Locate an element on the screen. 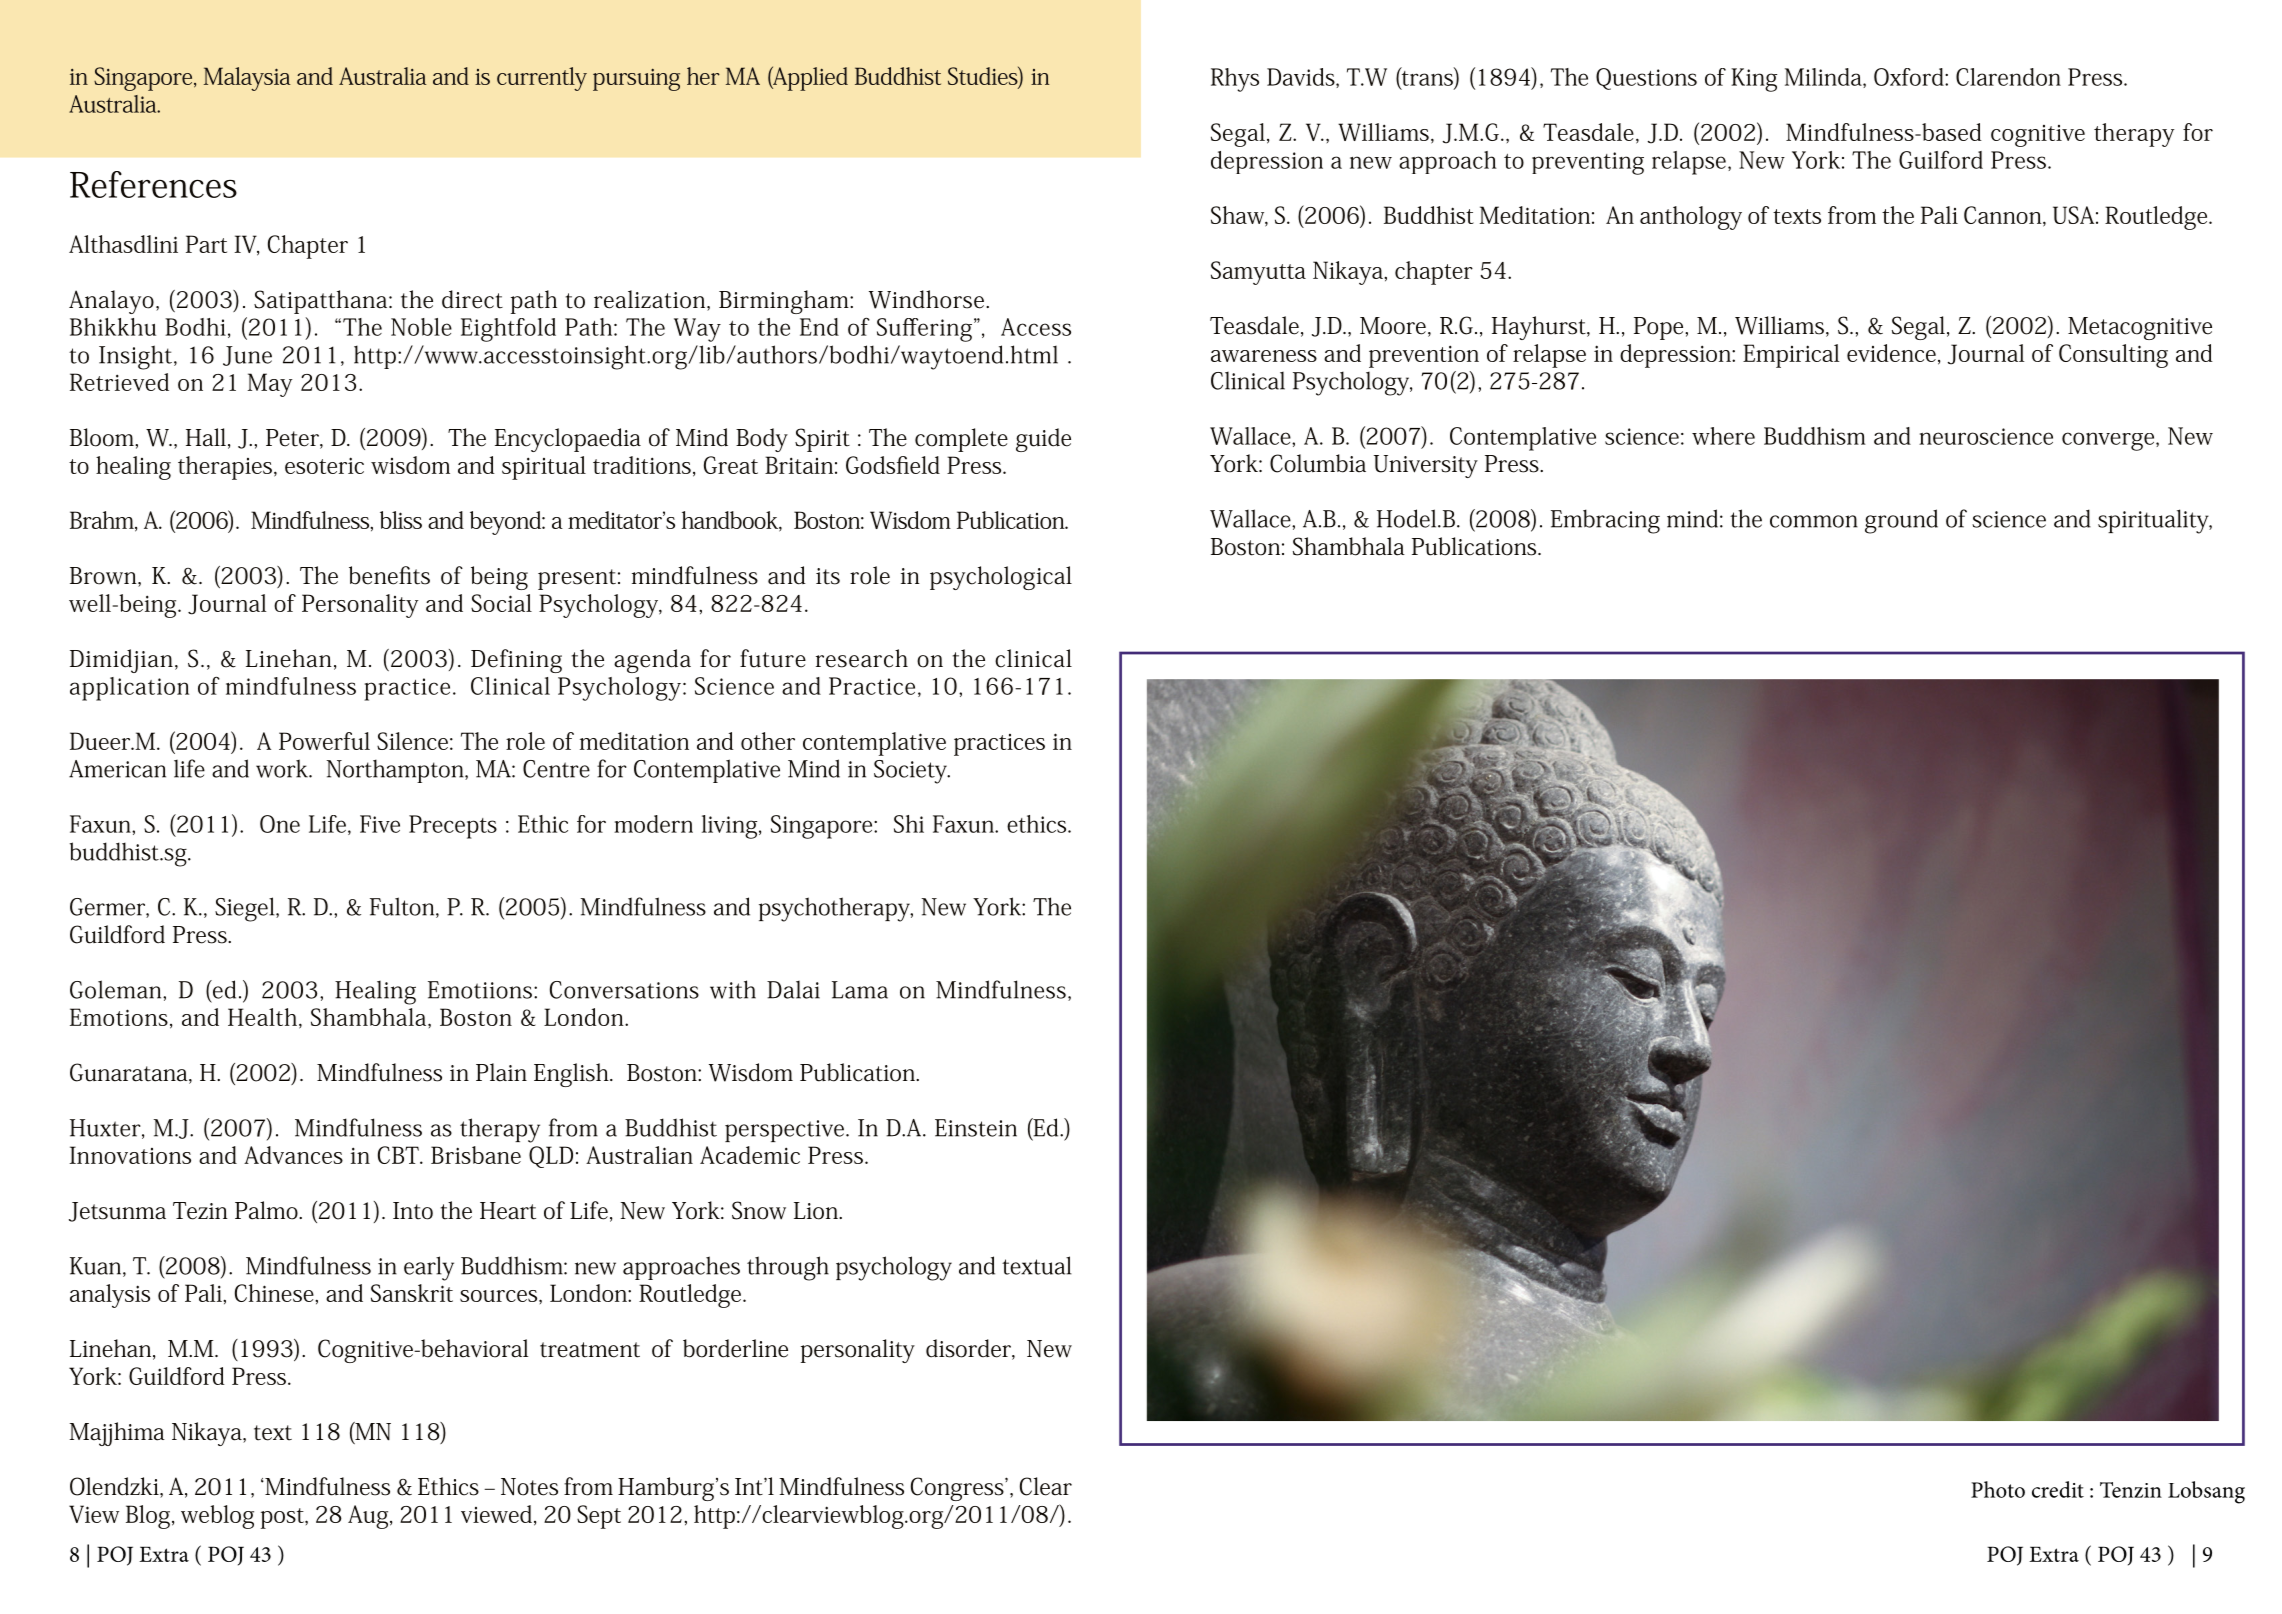  Oxford is located at coordinates (1910, 77).
